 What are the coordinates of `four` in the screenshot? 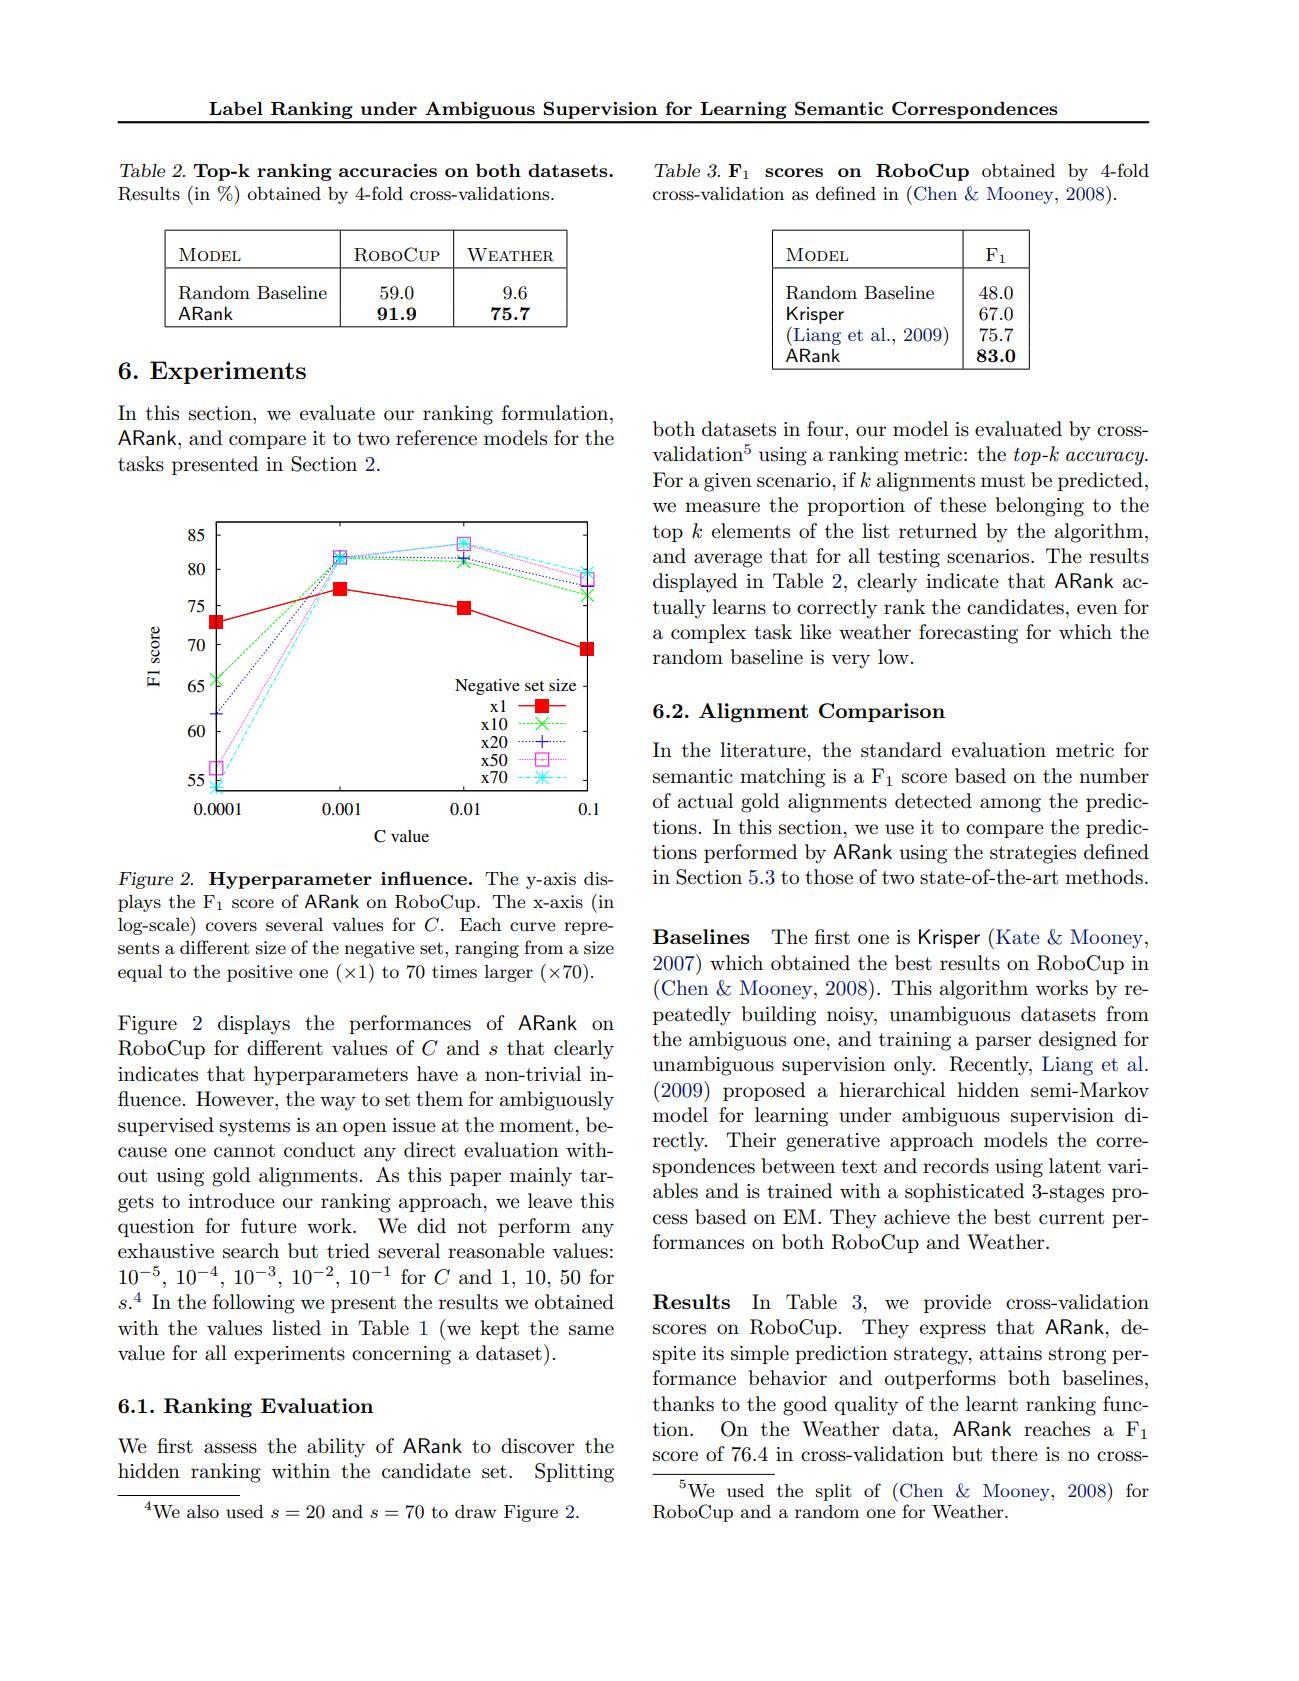 It's located at (826, 429).
